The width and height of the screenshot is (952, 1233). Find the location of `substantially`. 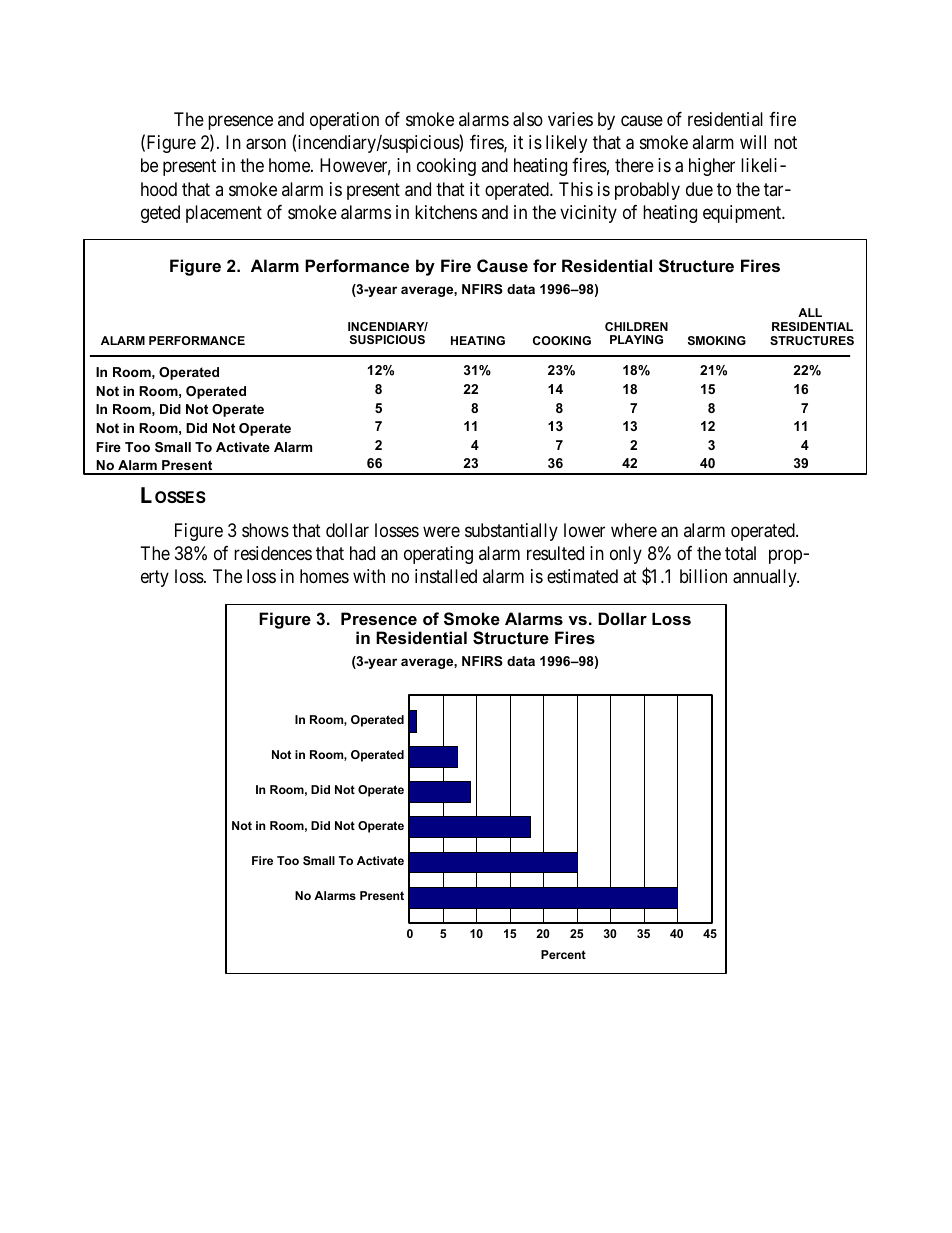

substantially is located at coordinates (511, 532).
